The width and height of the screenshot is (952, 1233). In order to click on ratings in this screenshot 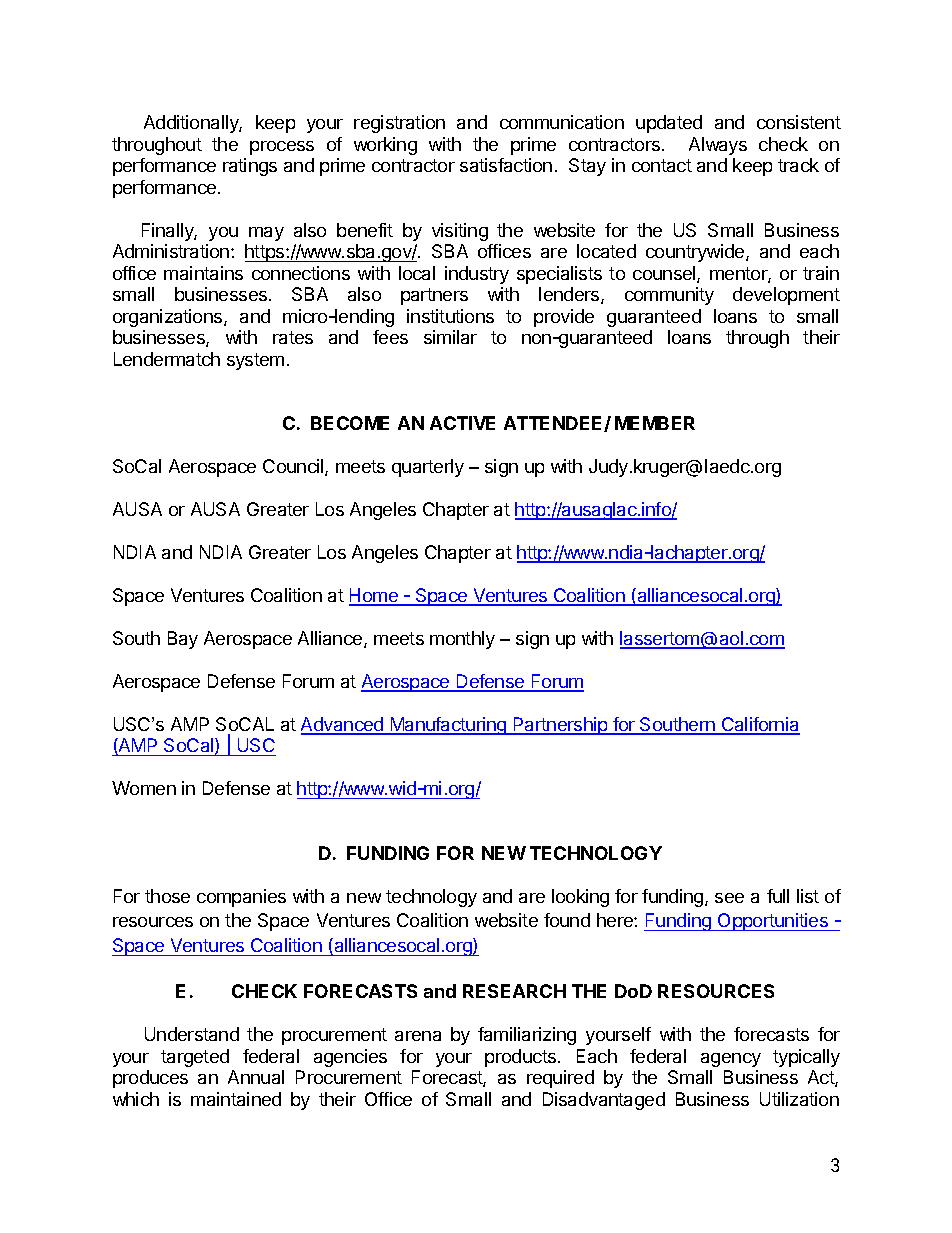, I will do `click(250, 167)`.
